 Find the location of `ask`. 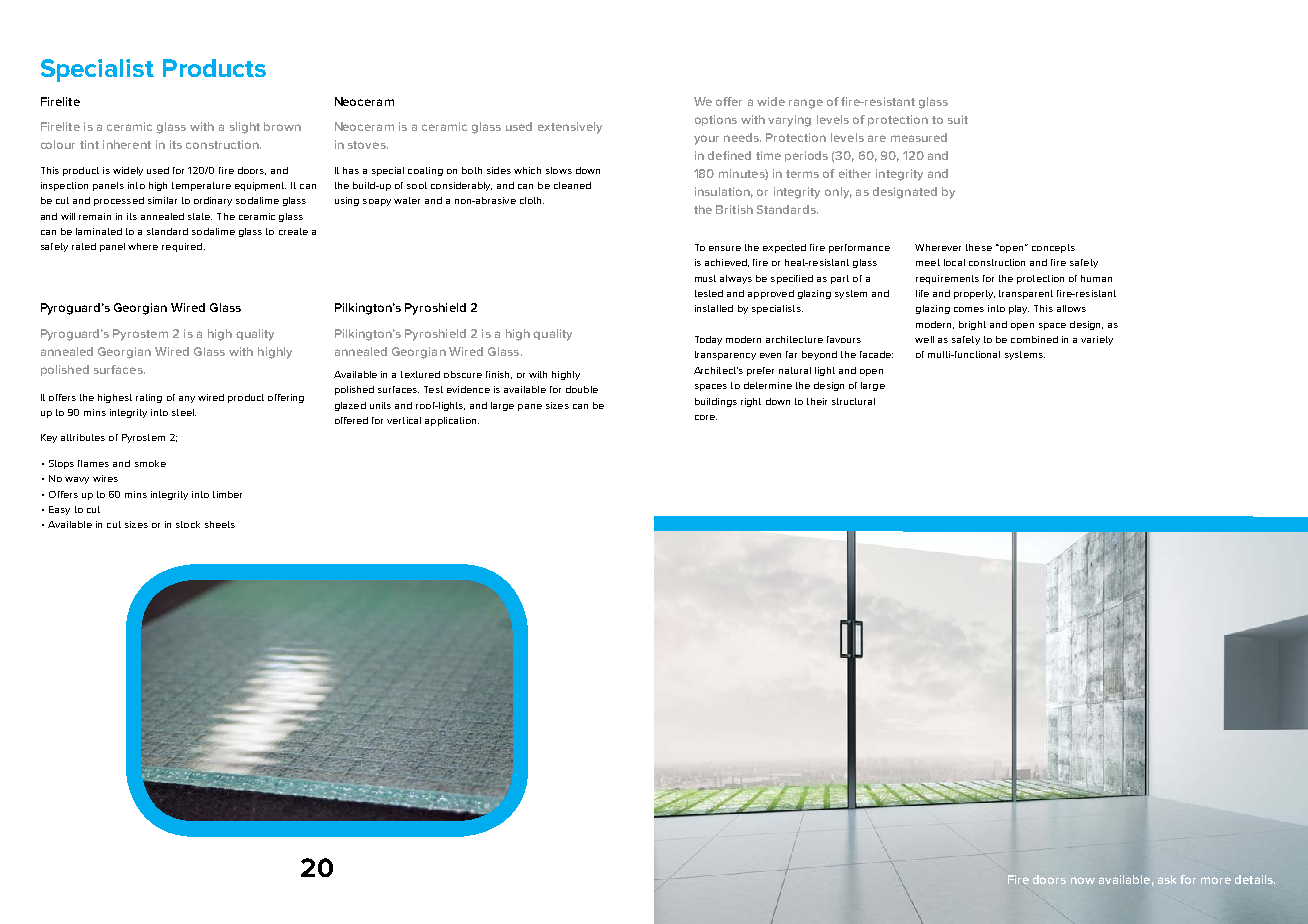

ask is located at coordinates (1167, 879).
